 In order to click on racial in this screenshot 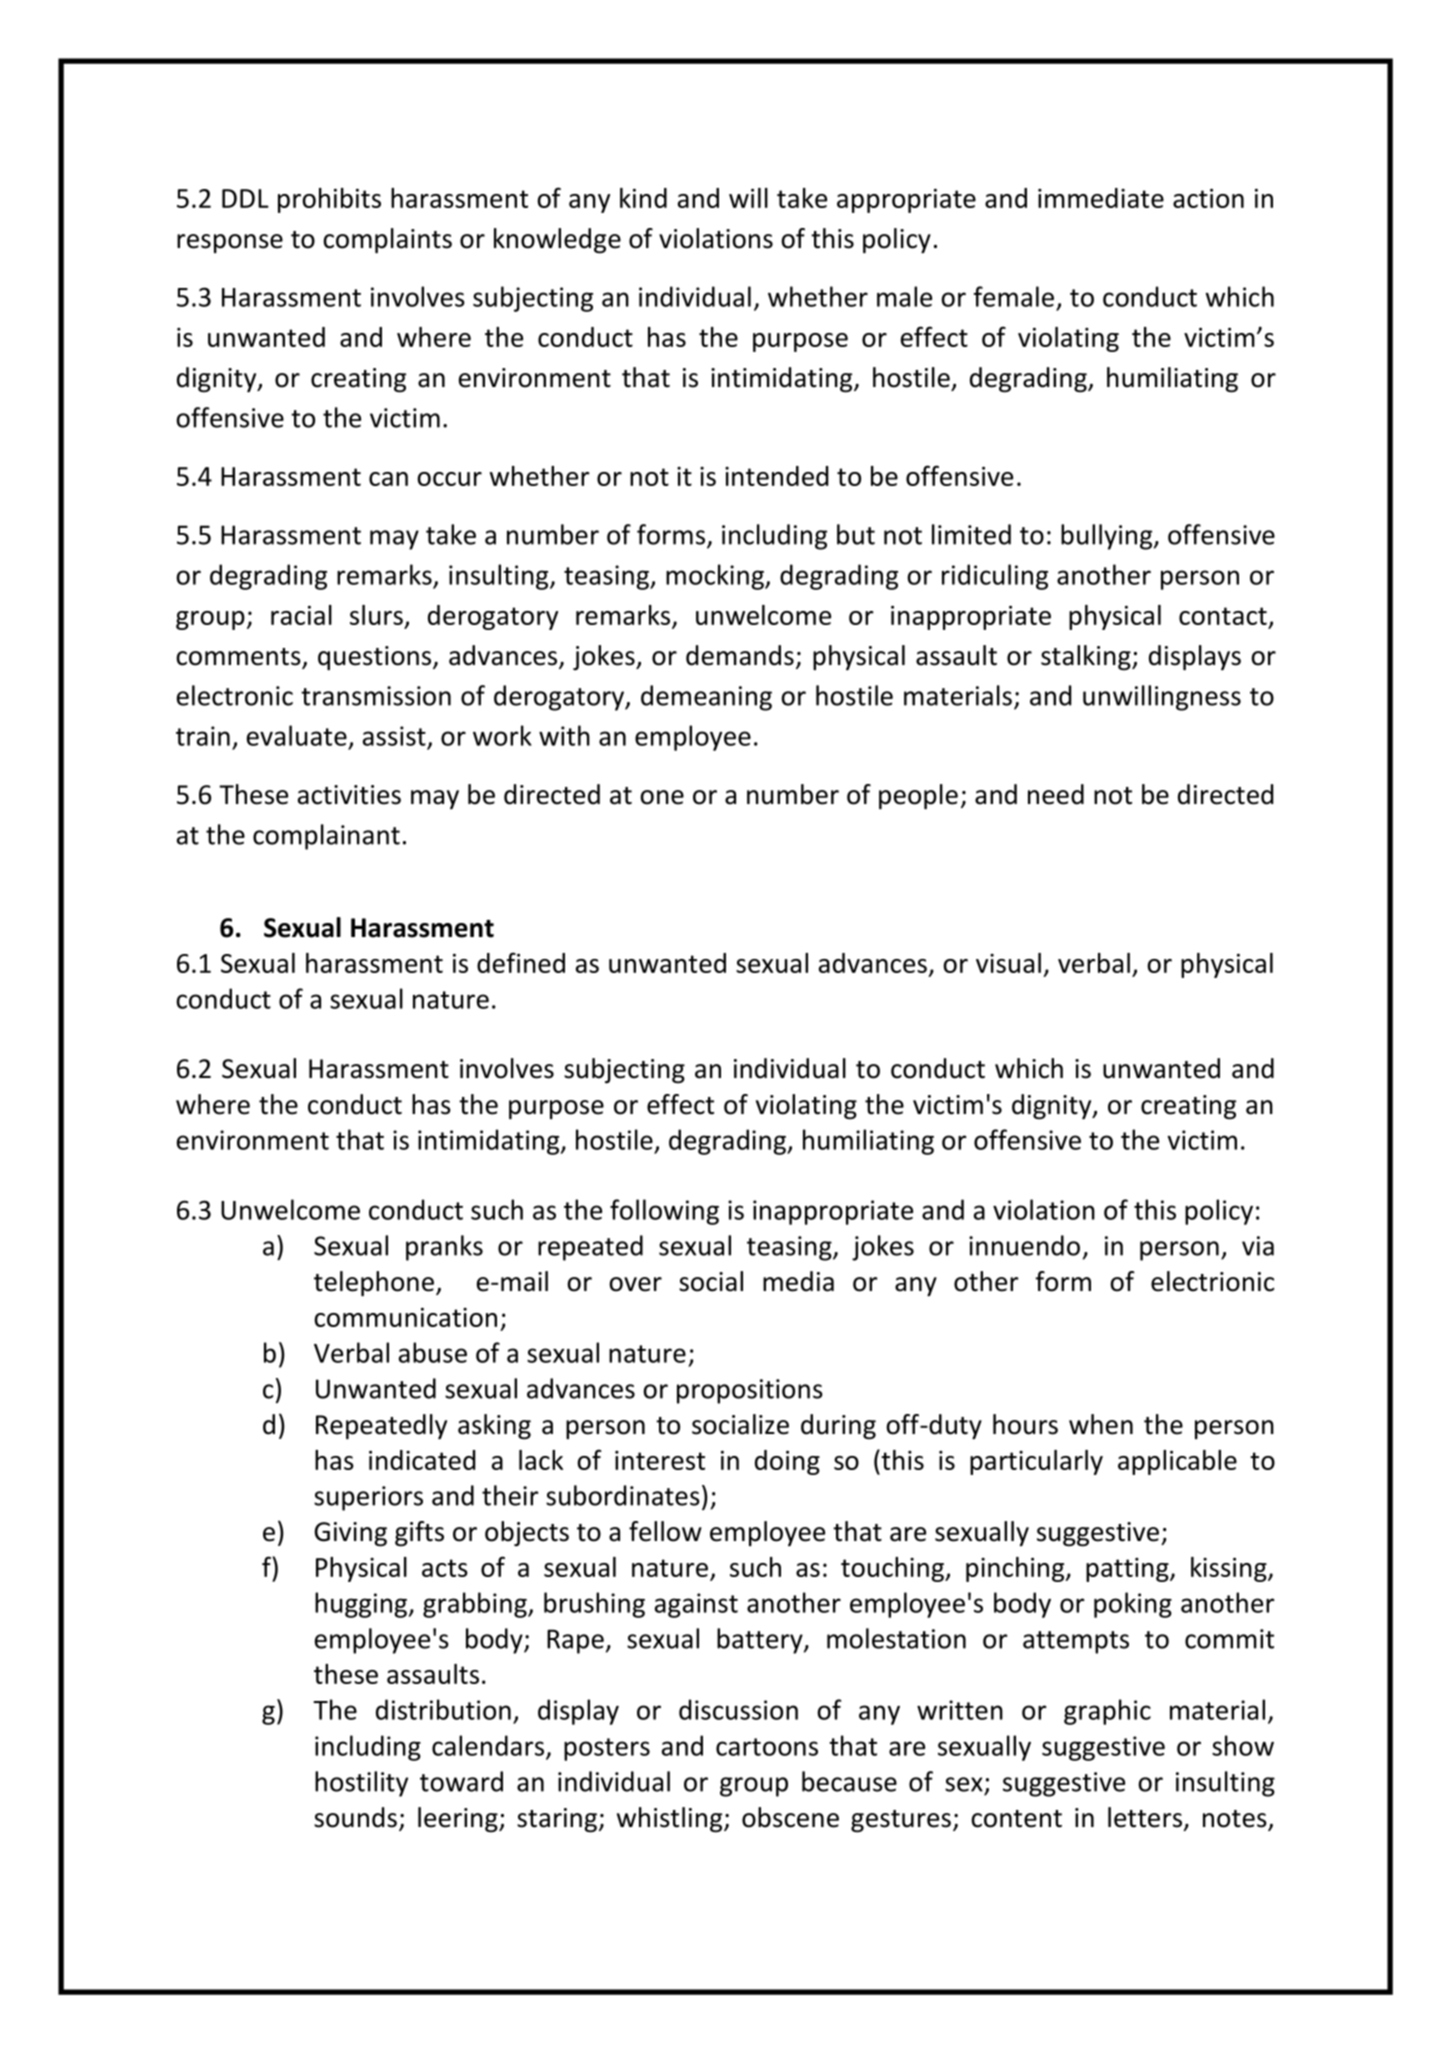, I will do `click(301, 615)`.
